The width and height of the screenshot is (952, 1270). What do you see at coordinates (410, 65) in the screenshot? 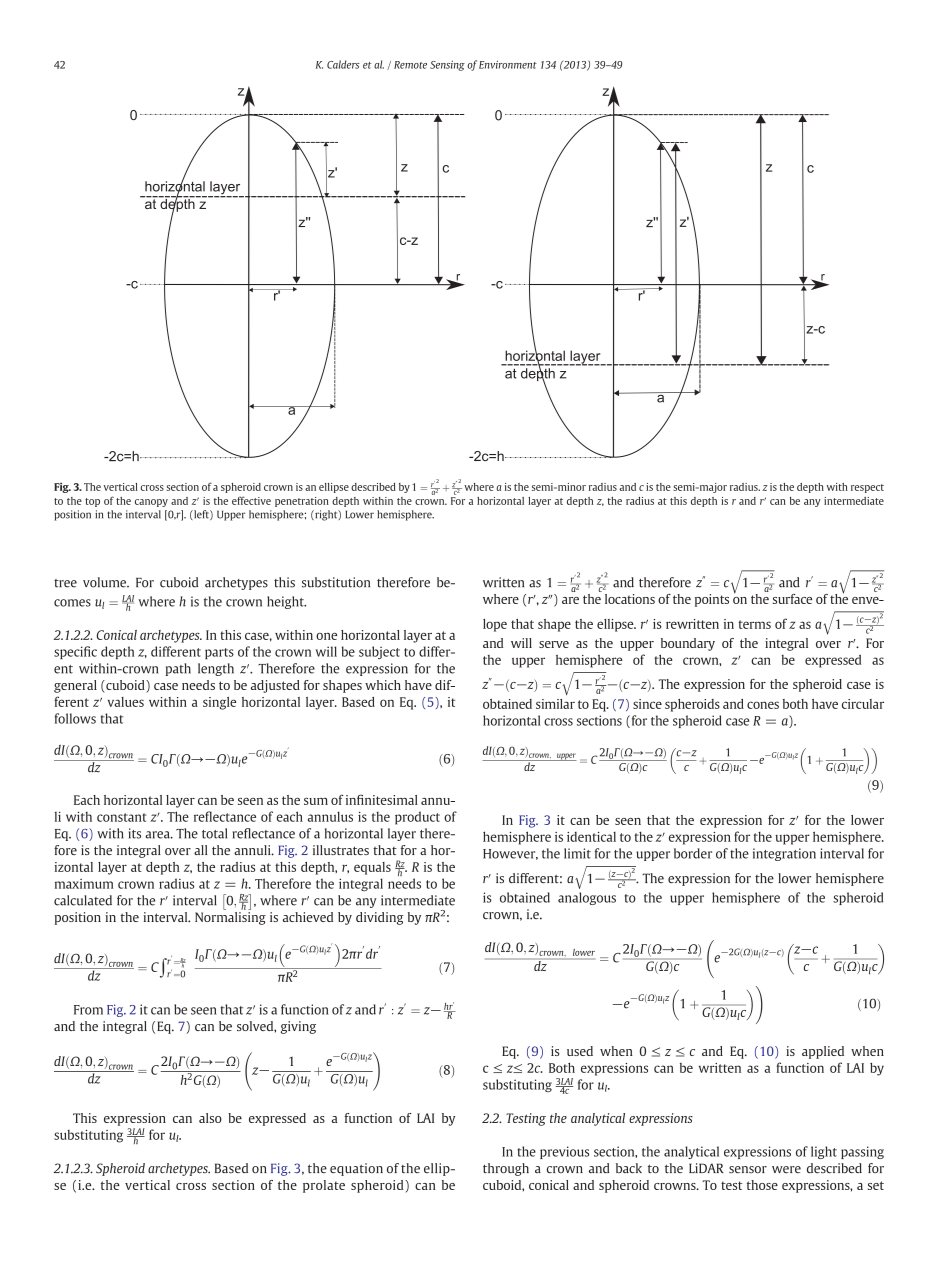
I see `Remote` at bounding box center [410, 65].
